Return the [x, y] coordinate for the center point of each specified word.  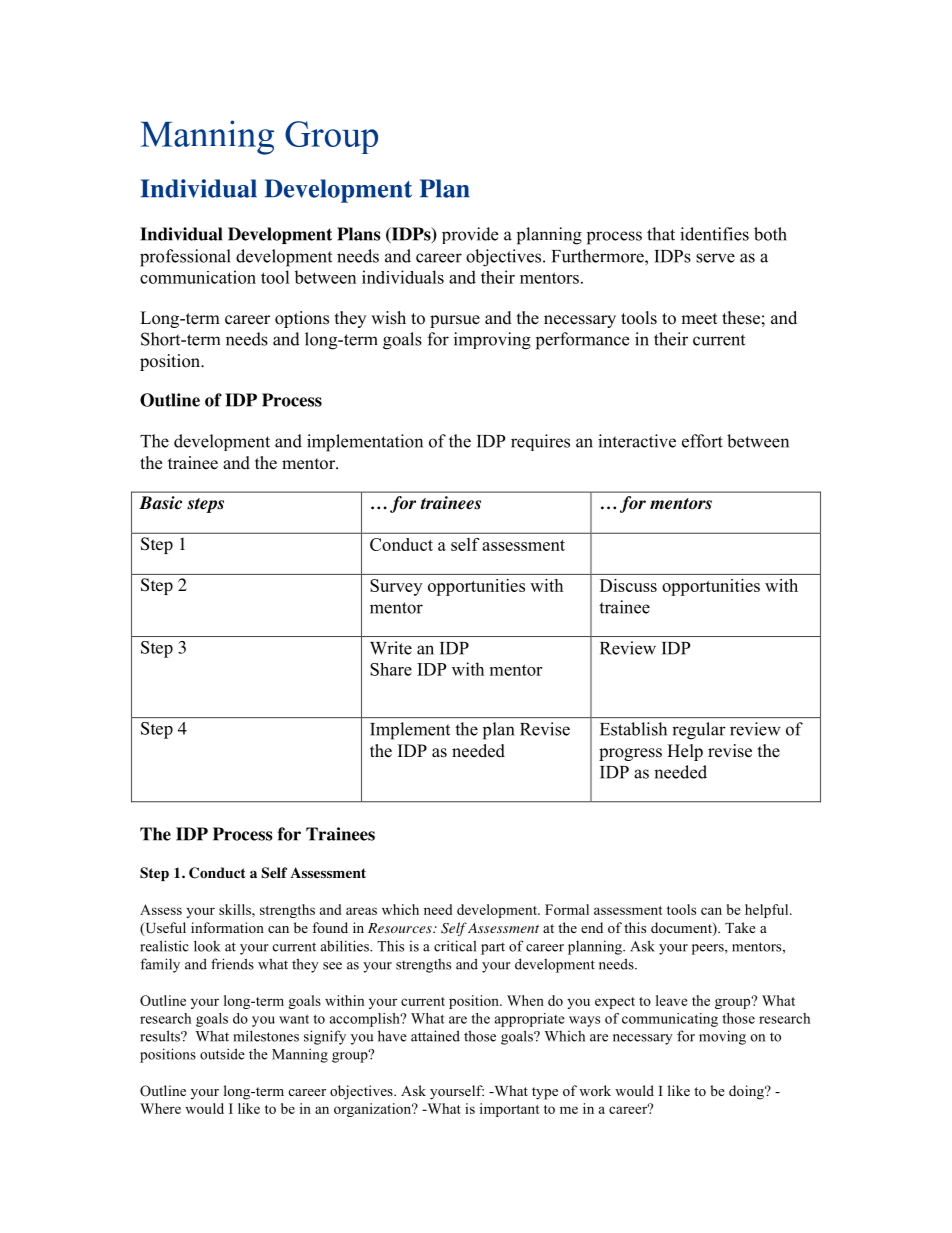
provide [470, 235]
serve [715, 258]
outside [222, 1054]
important [510, 1110]
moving [722, 1037]
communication [198, 277]
